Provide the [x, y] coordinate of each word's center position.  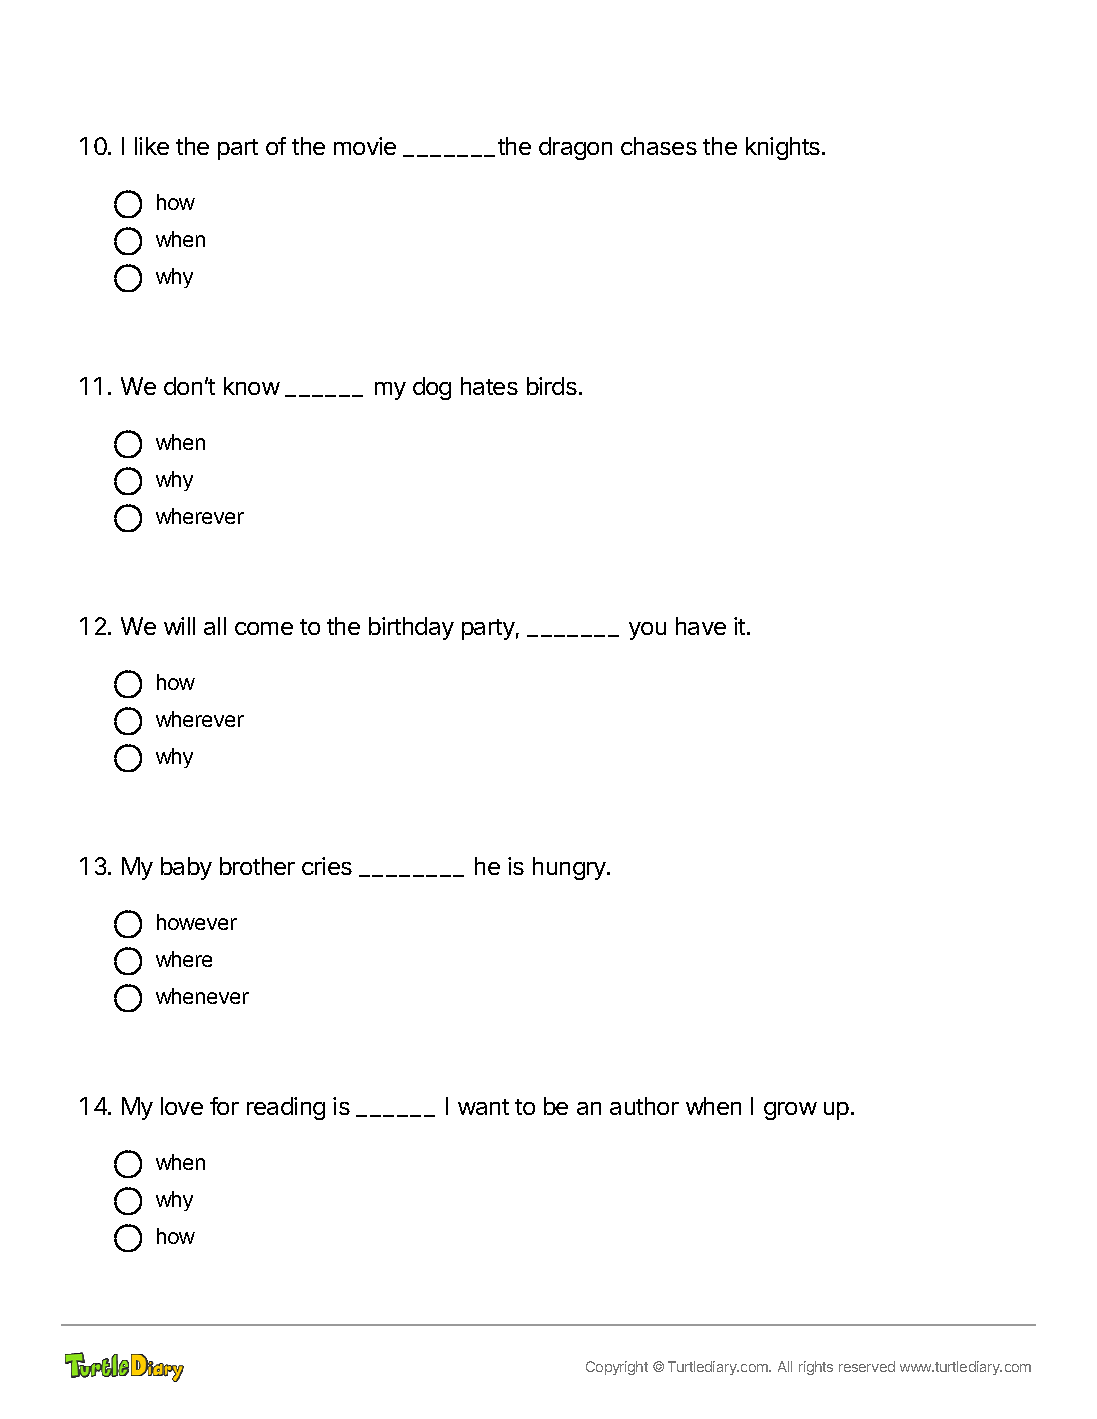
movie [365, 146]
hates [489, 386]
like [152, 146]
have [701, 626]
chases [659, 146]
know [252, 386]
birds [552, 386]
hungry [570, 868]
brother [257, 866]
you [647, 631]
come [264, 628]
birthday [411, 628]
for [224, 1106]
